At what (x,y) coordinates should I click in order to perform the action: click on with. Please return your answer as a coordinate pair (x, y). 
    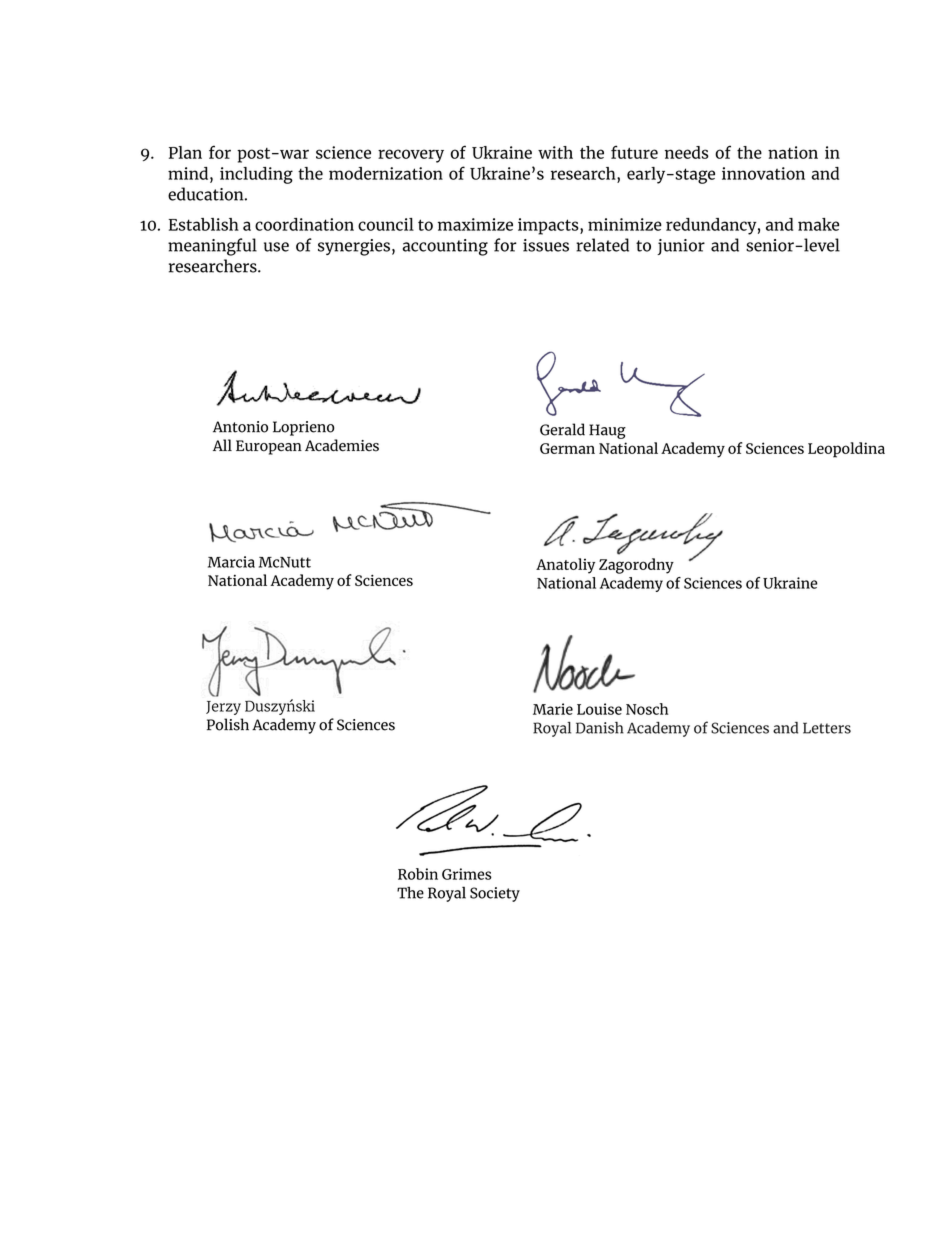
    Looking at the image, I should click on (555, 152).
